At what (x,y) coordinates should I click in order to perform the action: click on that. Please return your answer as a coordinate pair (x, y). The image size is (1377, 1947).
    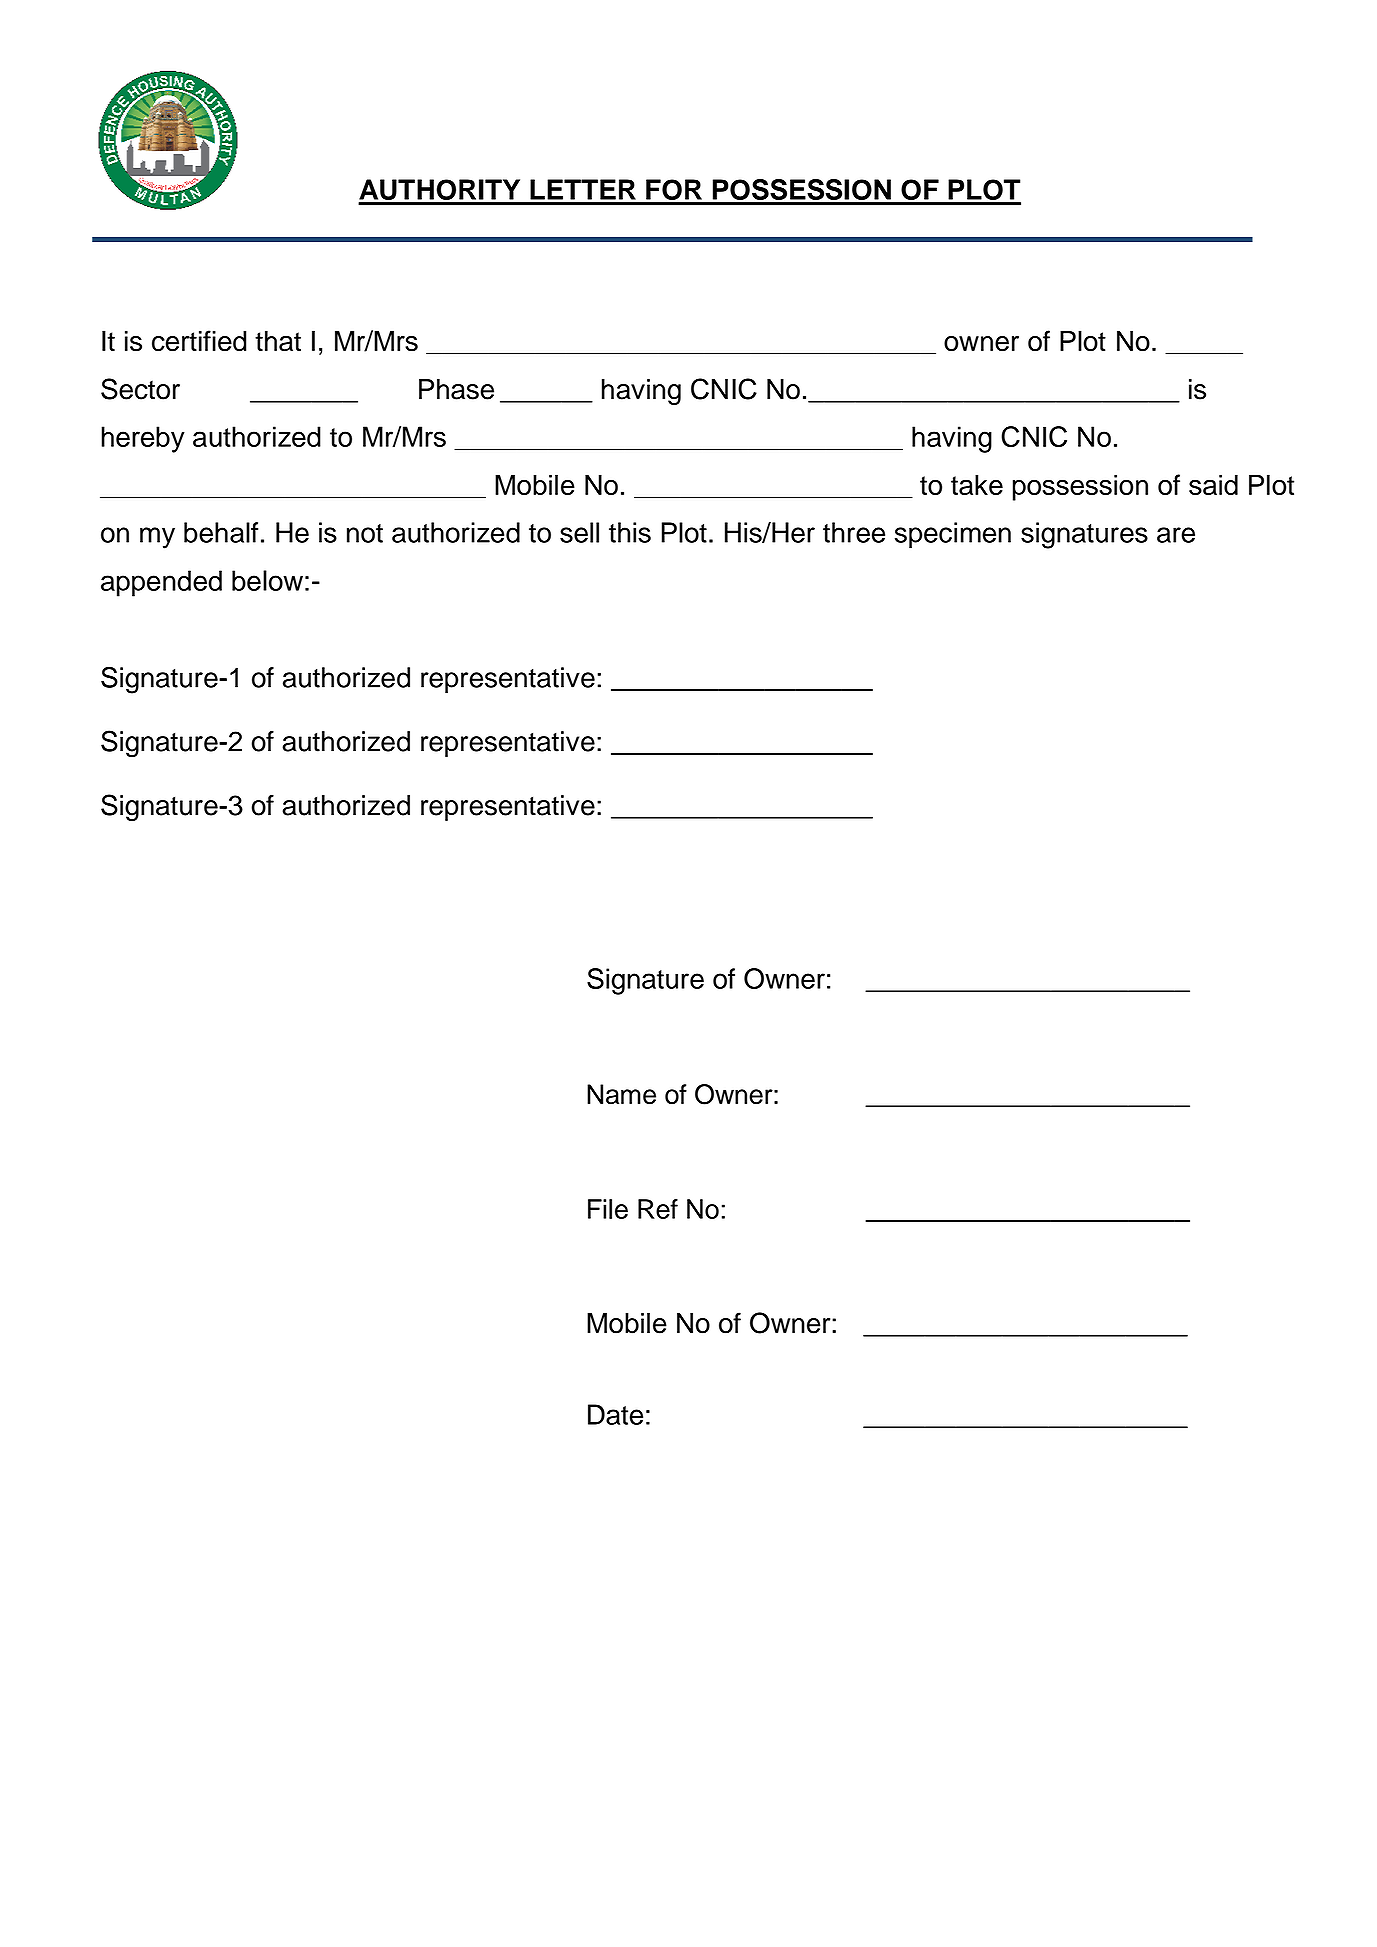
    Looking at the image, I should click on (278, 341).
